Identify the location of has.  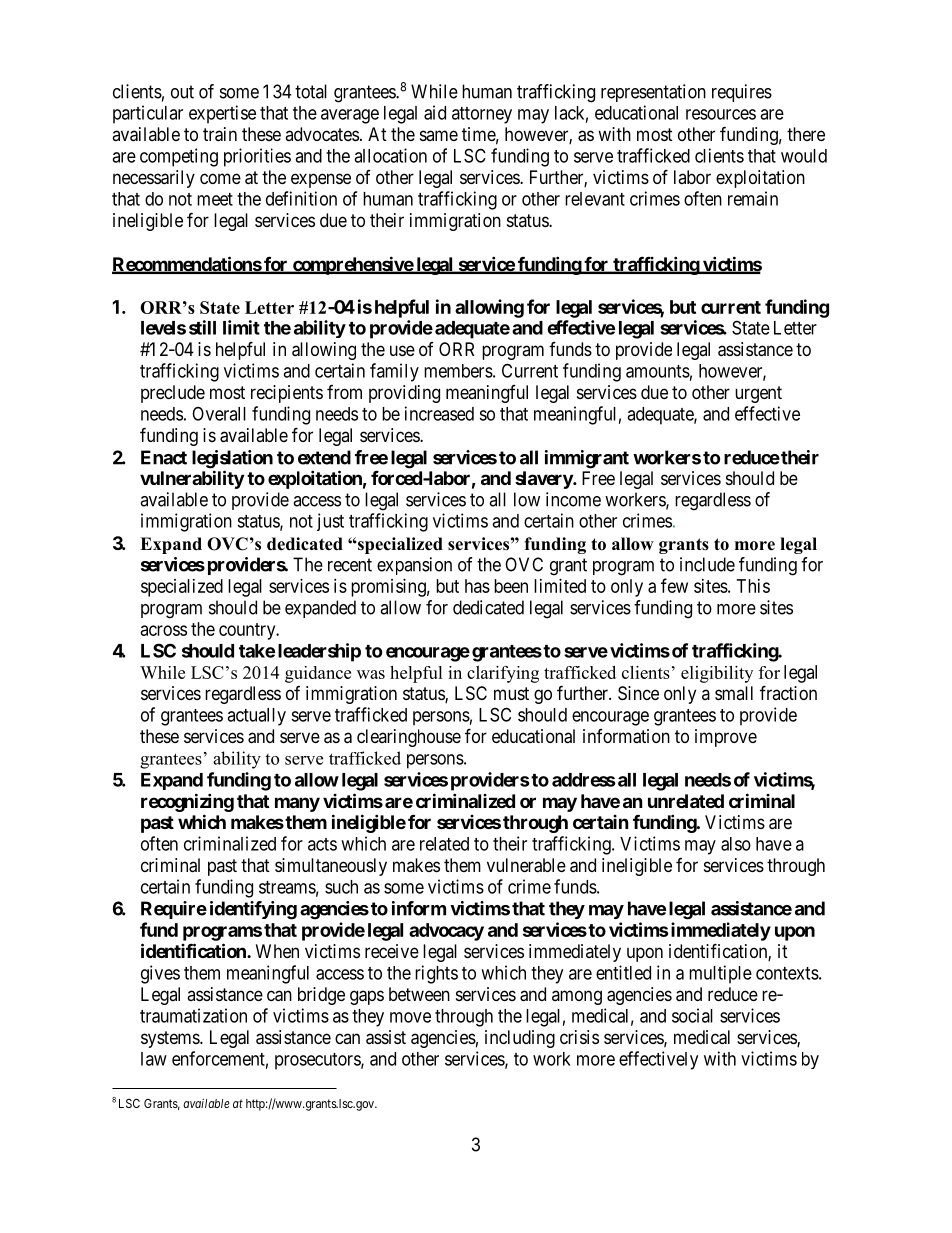
(477, 586).
